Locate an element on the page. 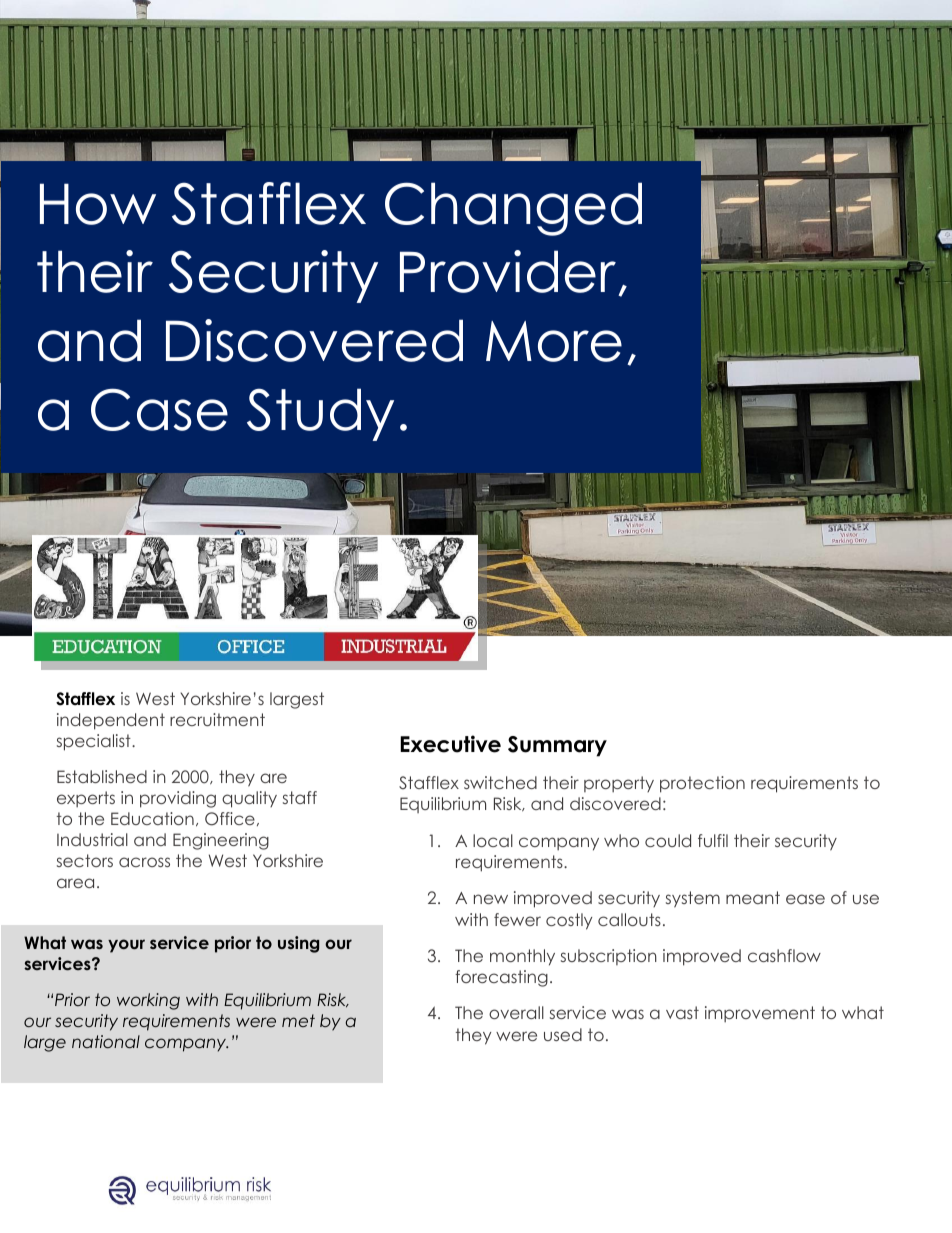 Image resolution: width=952 pixels, height=1233 pixels. recruitment is located at coordinates (217, 719).
